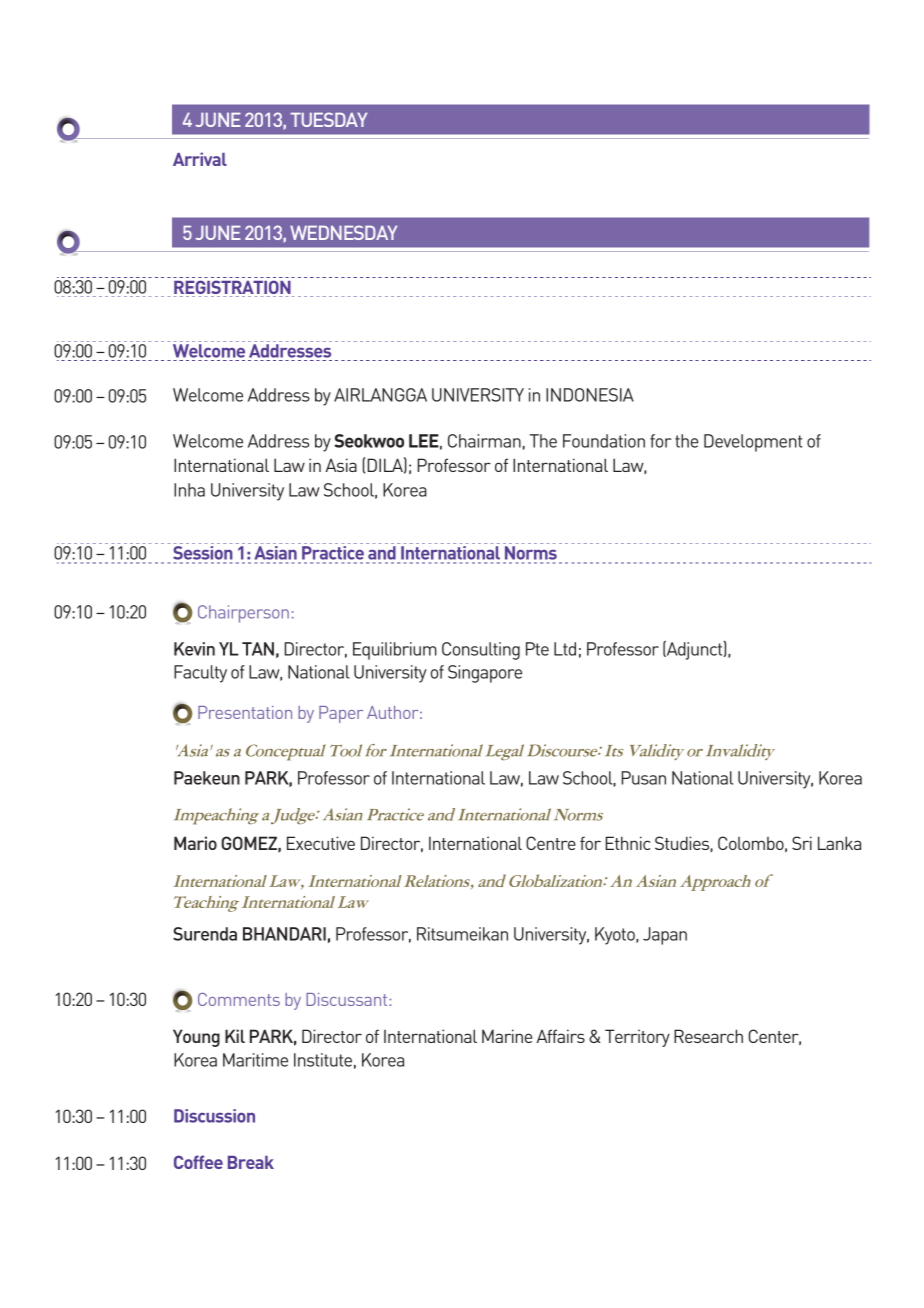 The image size is (924, 1308). I want to click on Arrival, so click(200, 159).
